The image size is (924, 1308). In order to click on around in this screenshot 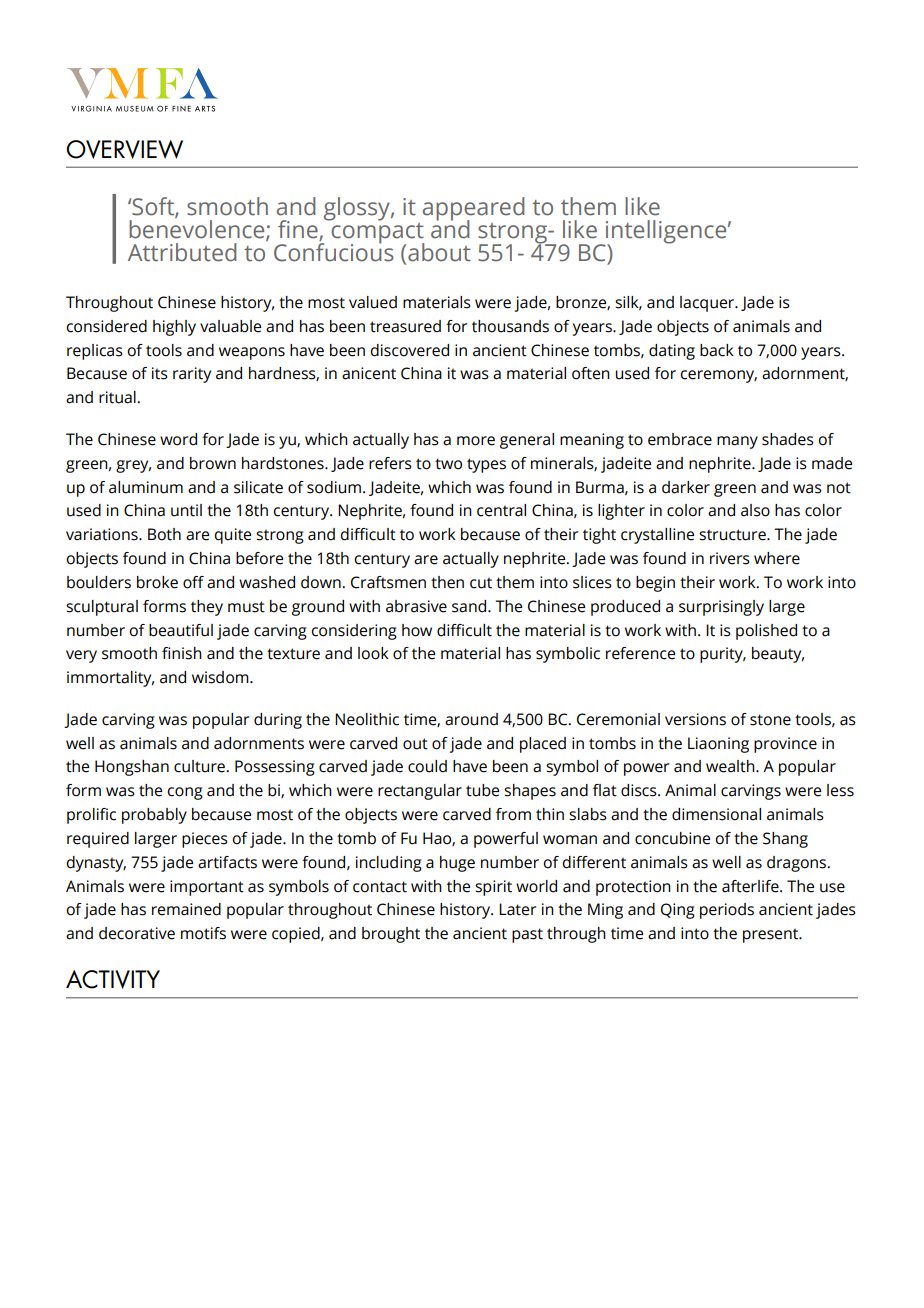, I will do `click(471, 719)`.
